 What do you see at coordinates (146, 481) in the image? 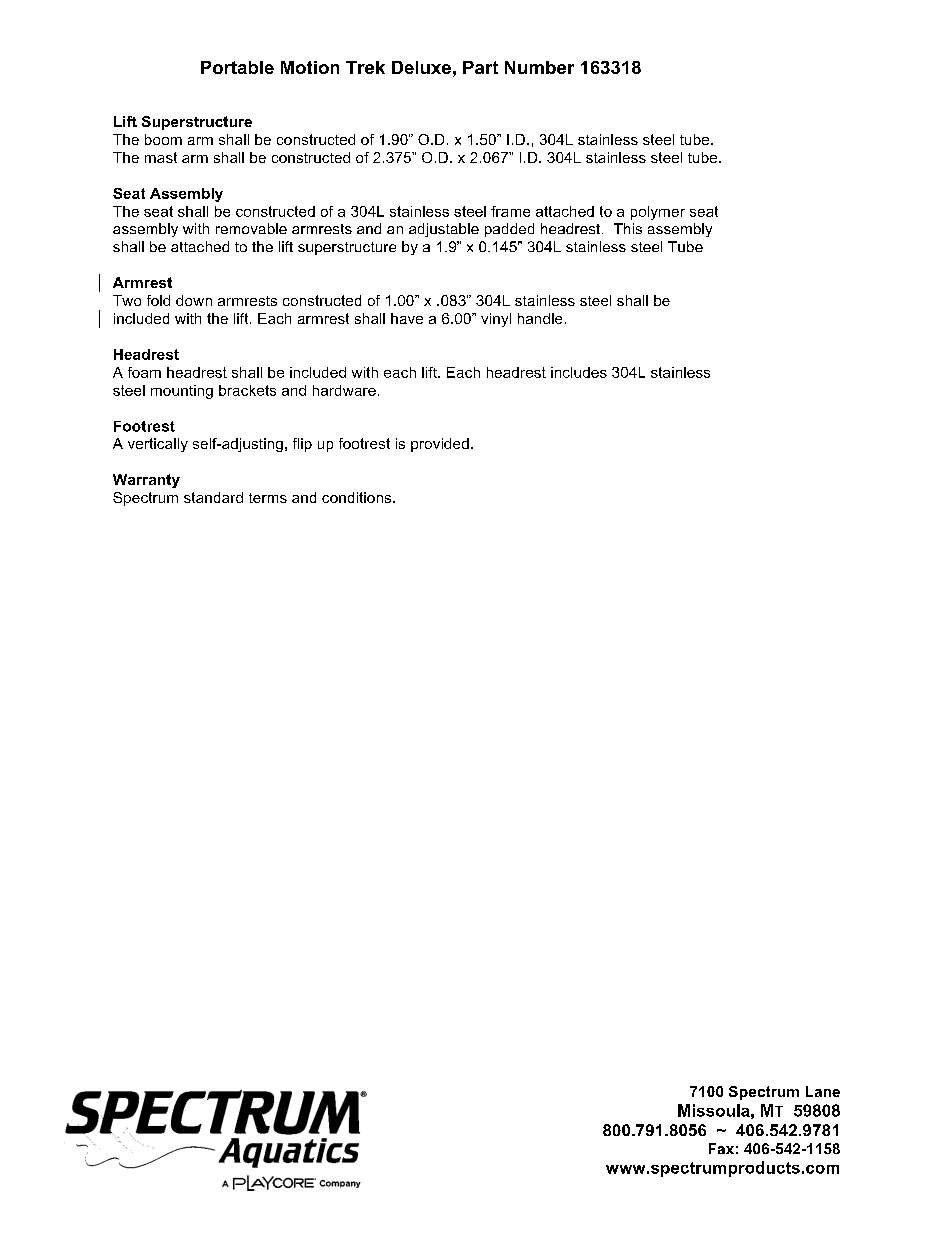
I see `Warranty` at bounding box center [146, 481].
